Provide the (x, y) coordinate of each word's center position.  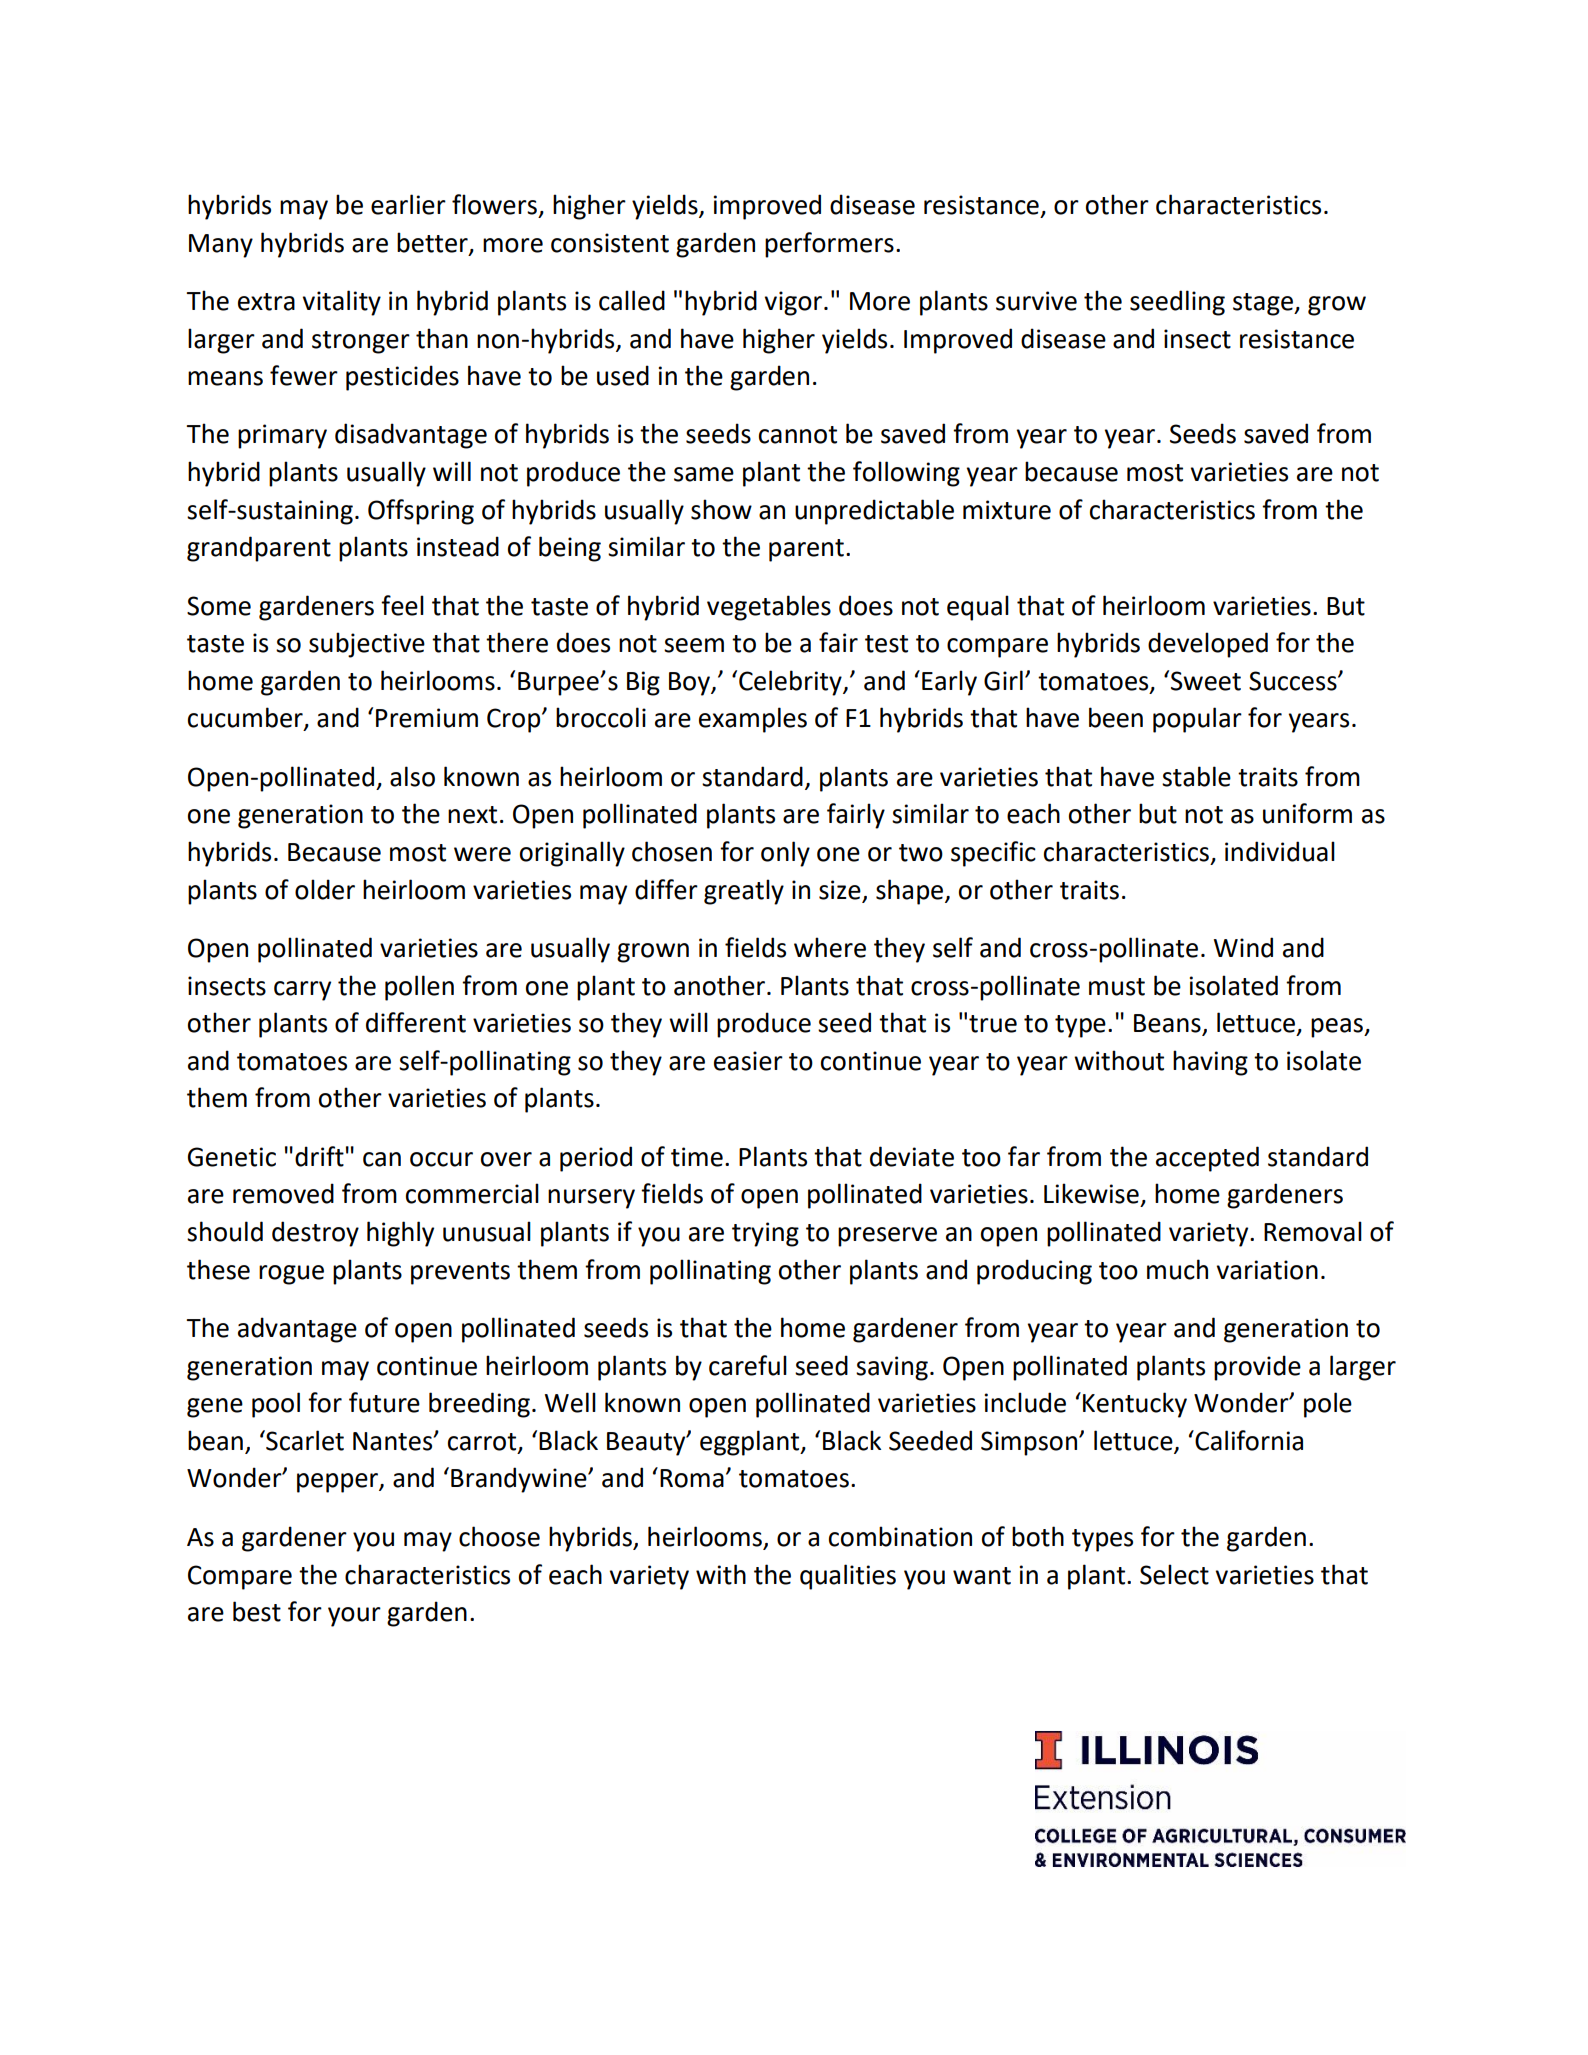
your (354, 1617)
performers (829, 245)
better (433, 243)
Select (1174, 1574)
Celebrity (791, 683)
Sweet (1206, 681)
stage (1264, 304)
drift (319, 1156)
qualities (848, 1577)
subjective (367, 645)
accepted (1207, 1159)
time (697, 1157)
